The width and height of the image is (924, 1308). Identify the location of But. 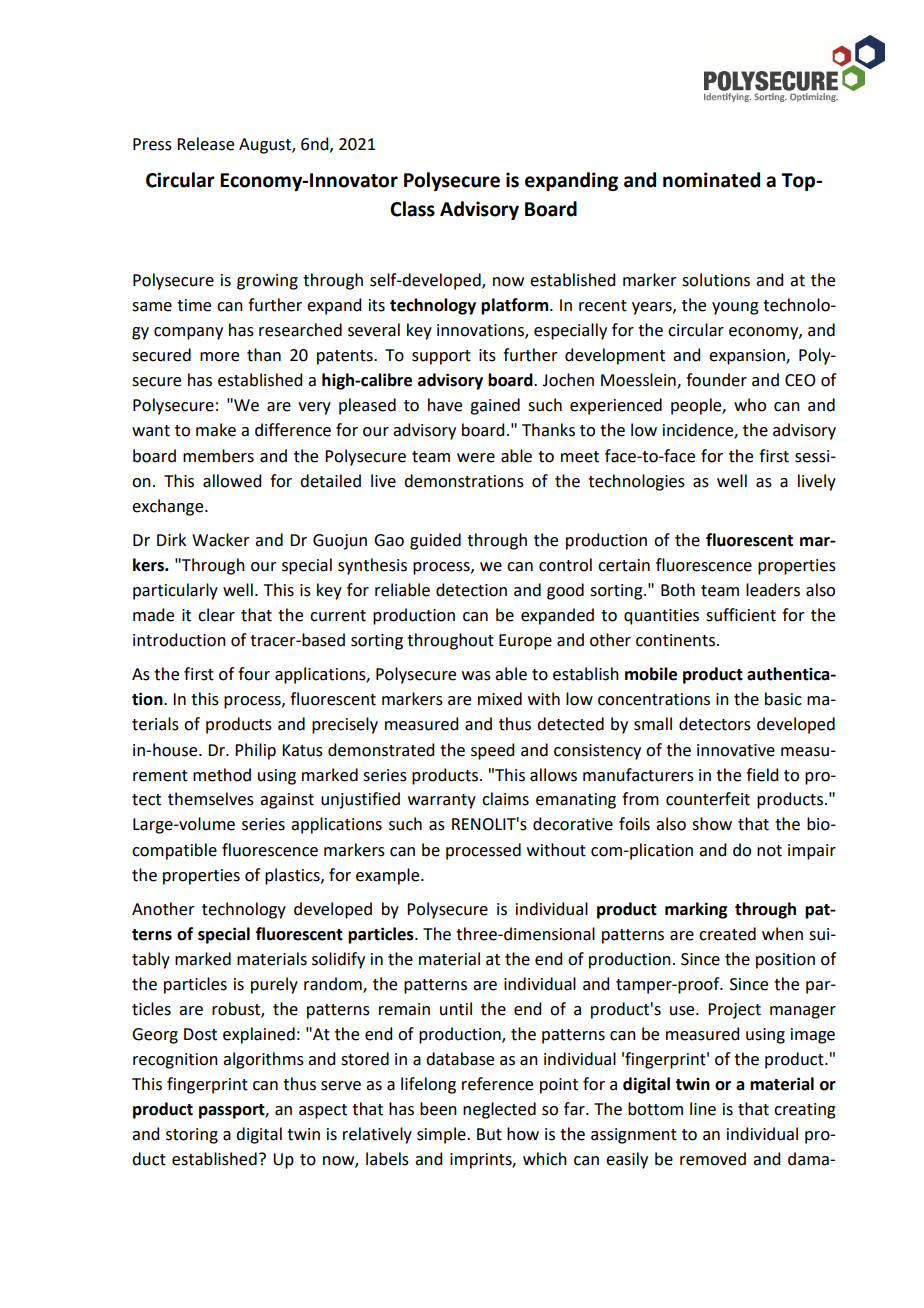
(489, 1134).
